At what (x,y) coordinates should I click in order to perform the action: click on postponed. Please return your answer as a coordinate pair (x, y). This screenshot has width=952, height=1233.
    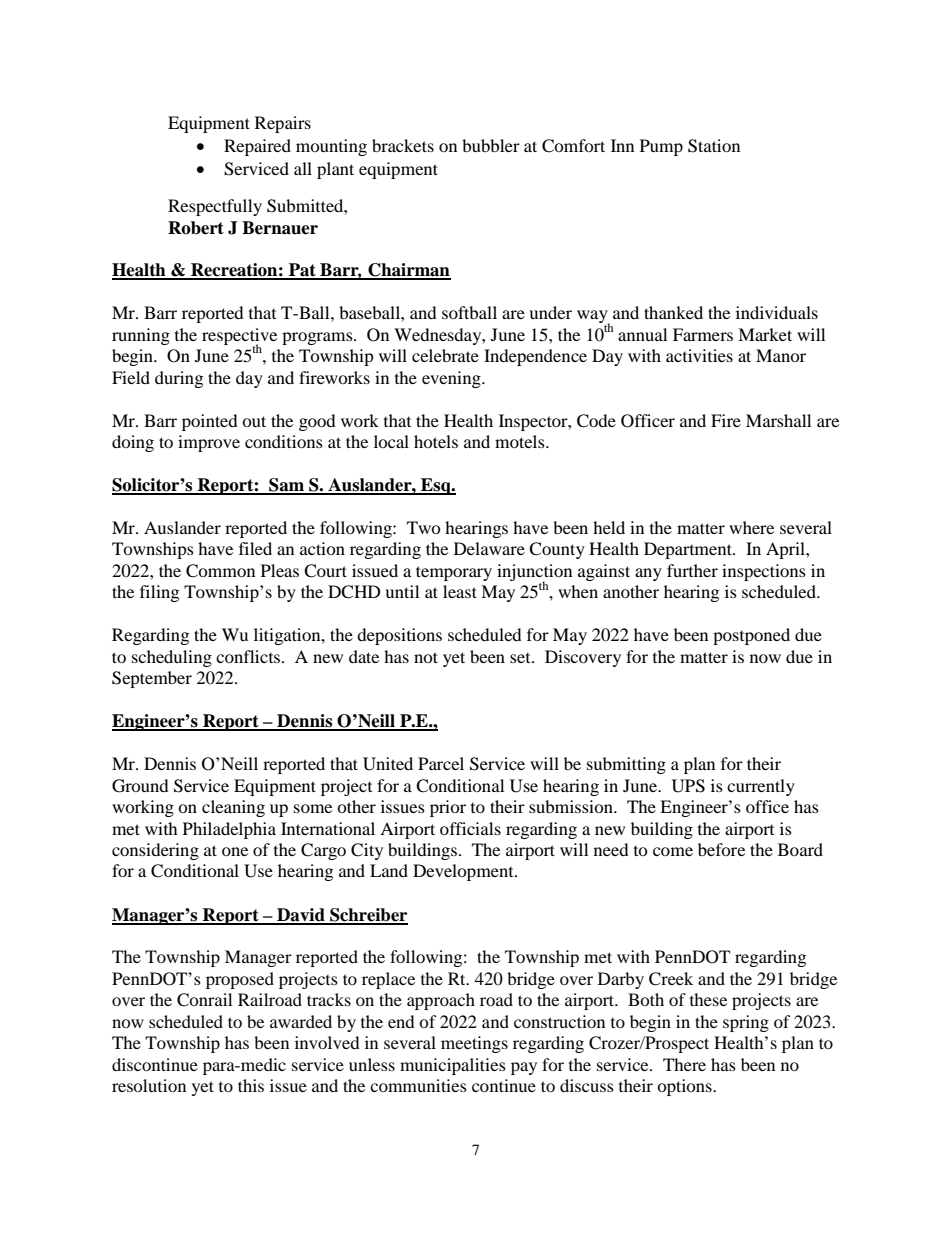
    Looking at the image, I should click on (751, 636).
